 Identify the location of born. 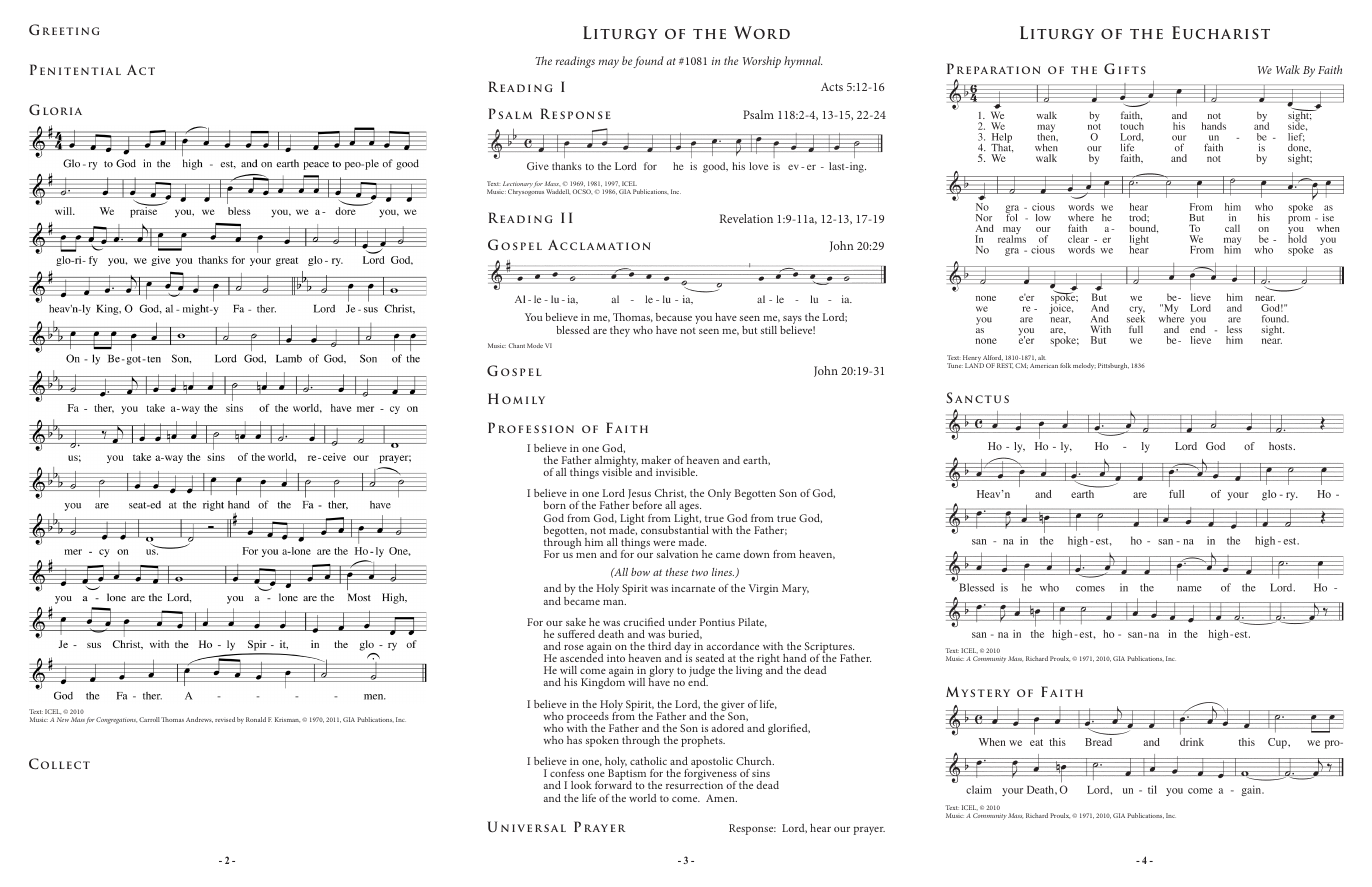
(554, 505).
